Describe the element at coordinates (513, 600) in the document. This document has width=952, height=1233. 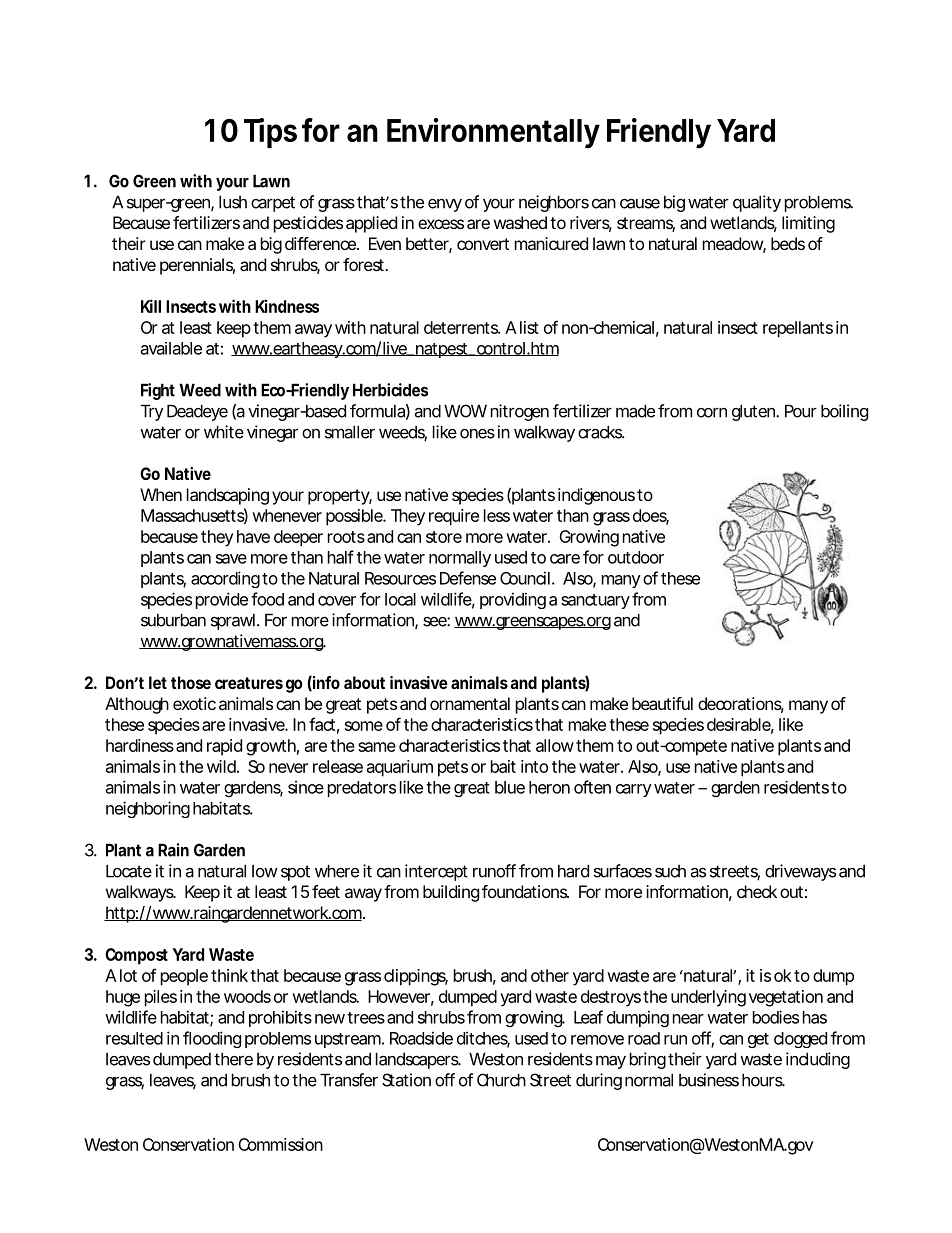
I see `providing` at that location.
